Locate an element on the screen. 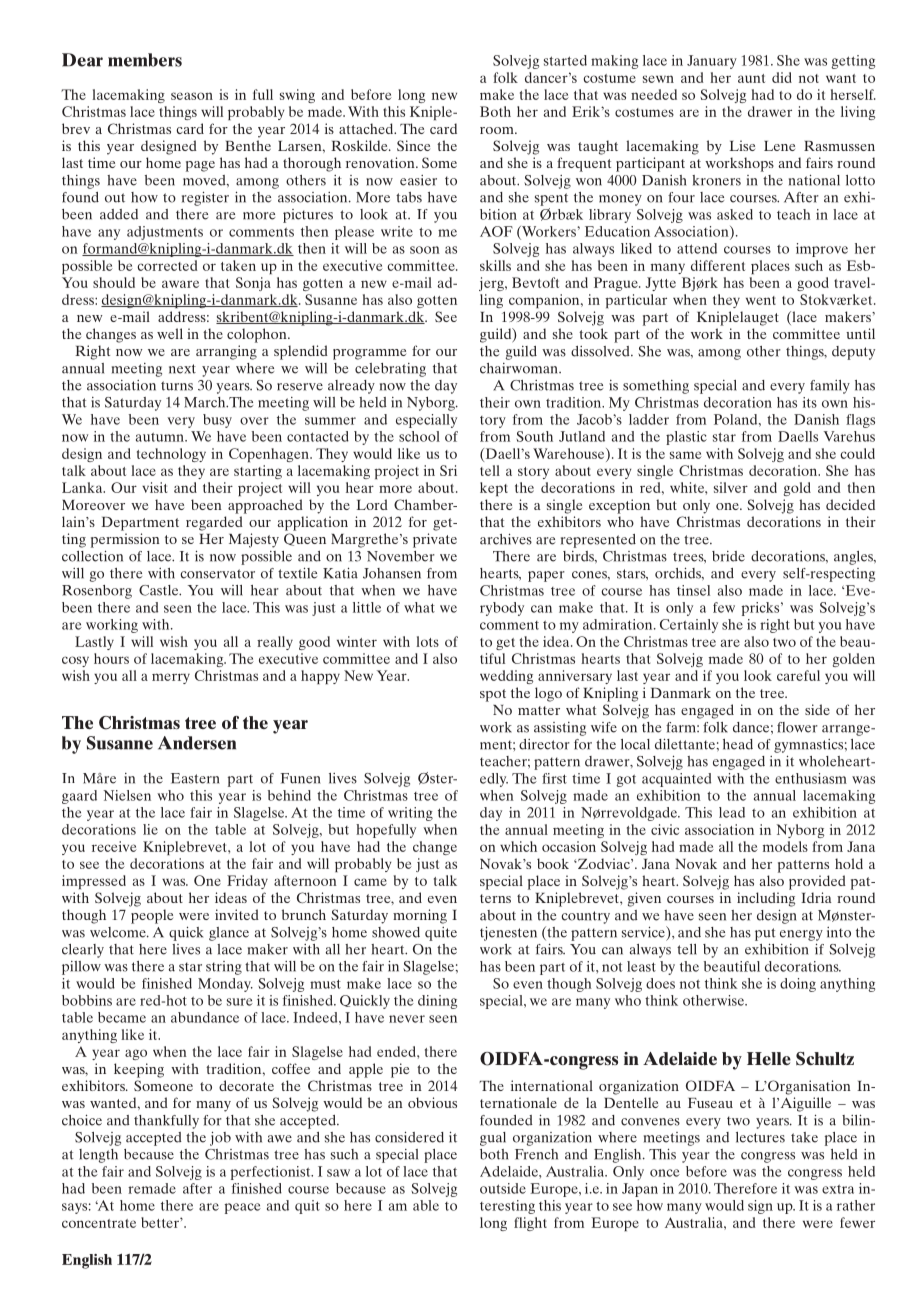 This screenshot has width=924, height=1308. better is located at coordinates (161, 1222).
